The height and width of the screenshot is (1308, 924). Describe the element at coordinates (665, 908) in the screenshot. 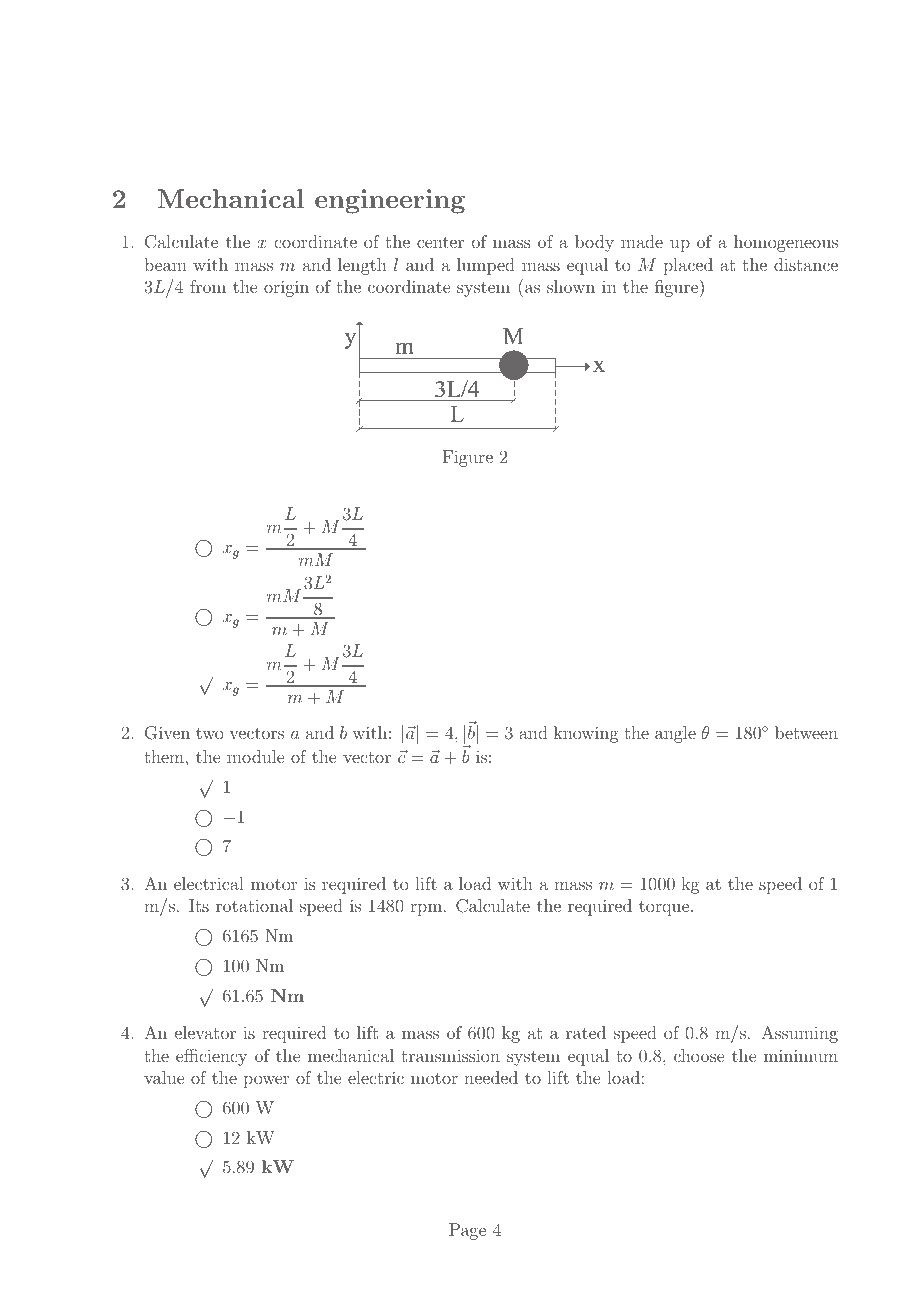

I see `torque` at that location.
